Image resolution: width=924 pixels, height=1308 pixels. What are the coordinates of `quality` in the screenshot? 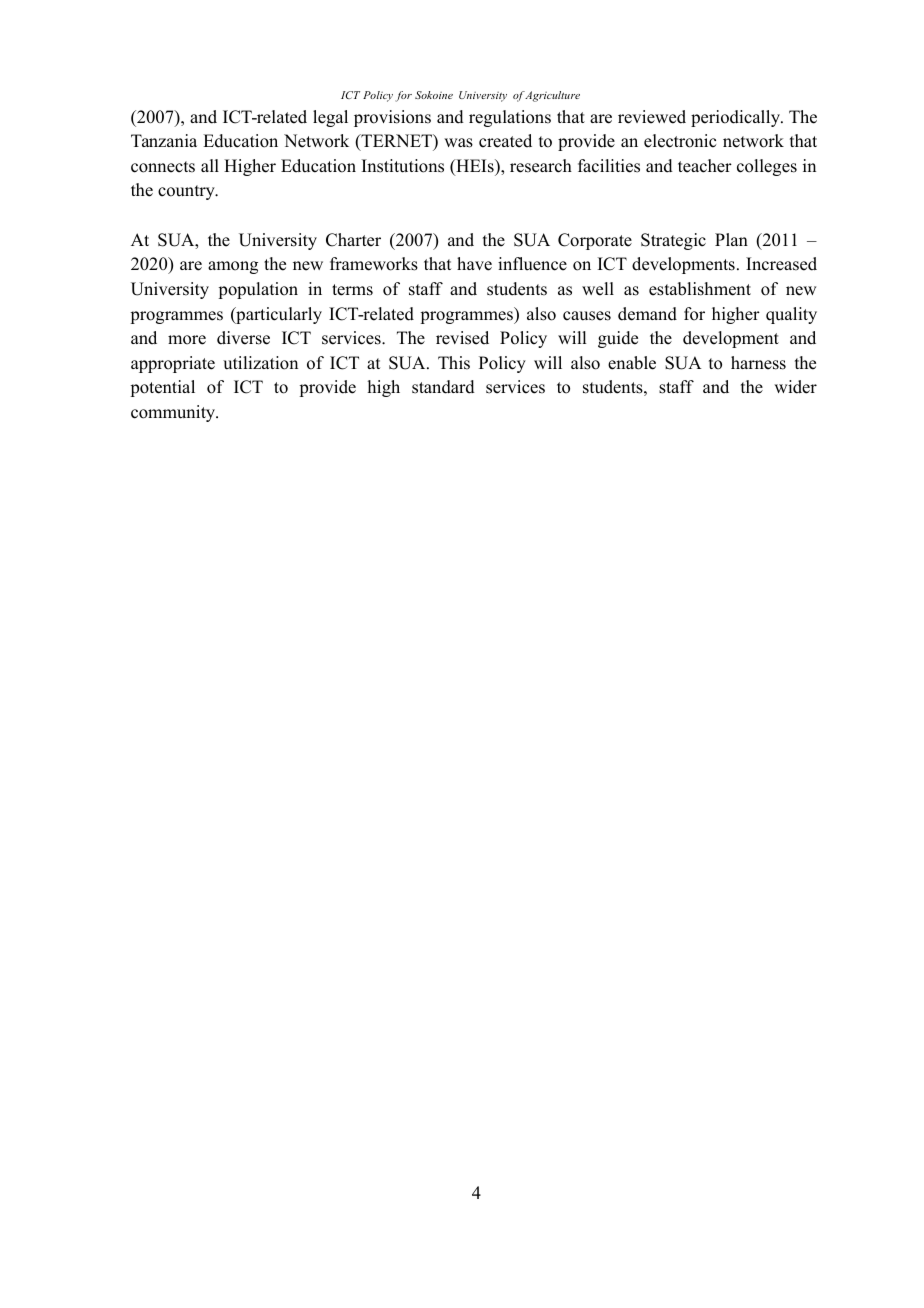 It's located at (791, 315).
